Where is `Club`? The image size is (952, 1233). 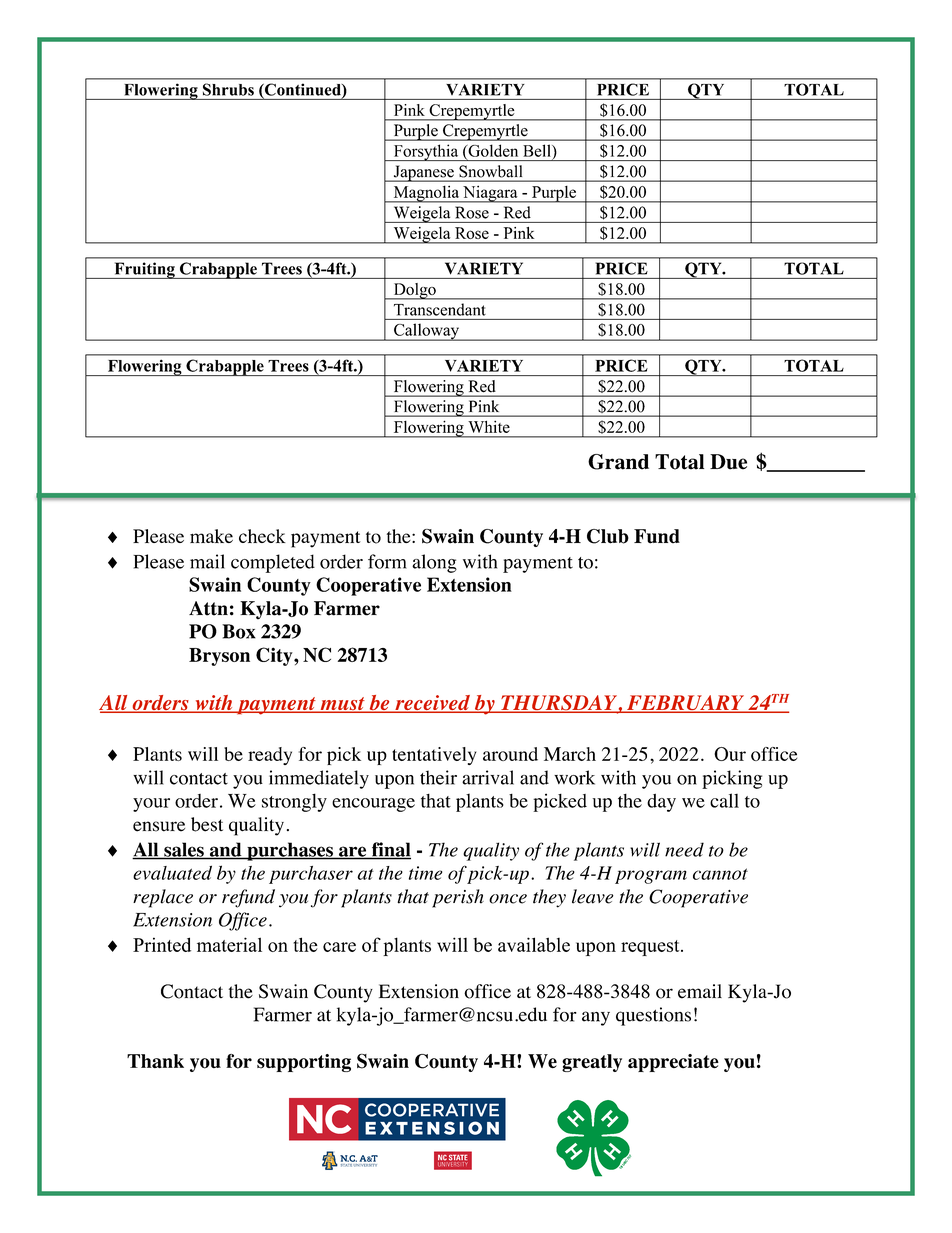
Club is located at coordinates (608, 536).
